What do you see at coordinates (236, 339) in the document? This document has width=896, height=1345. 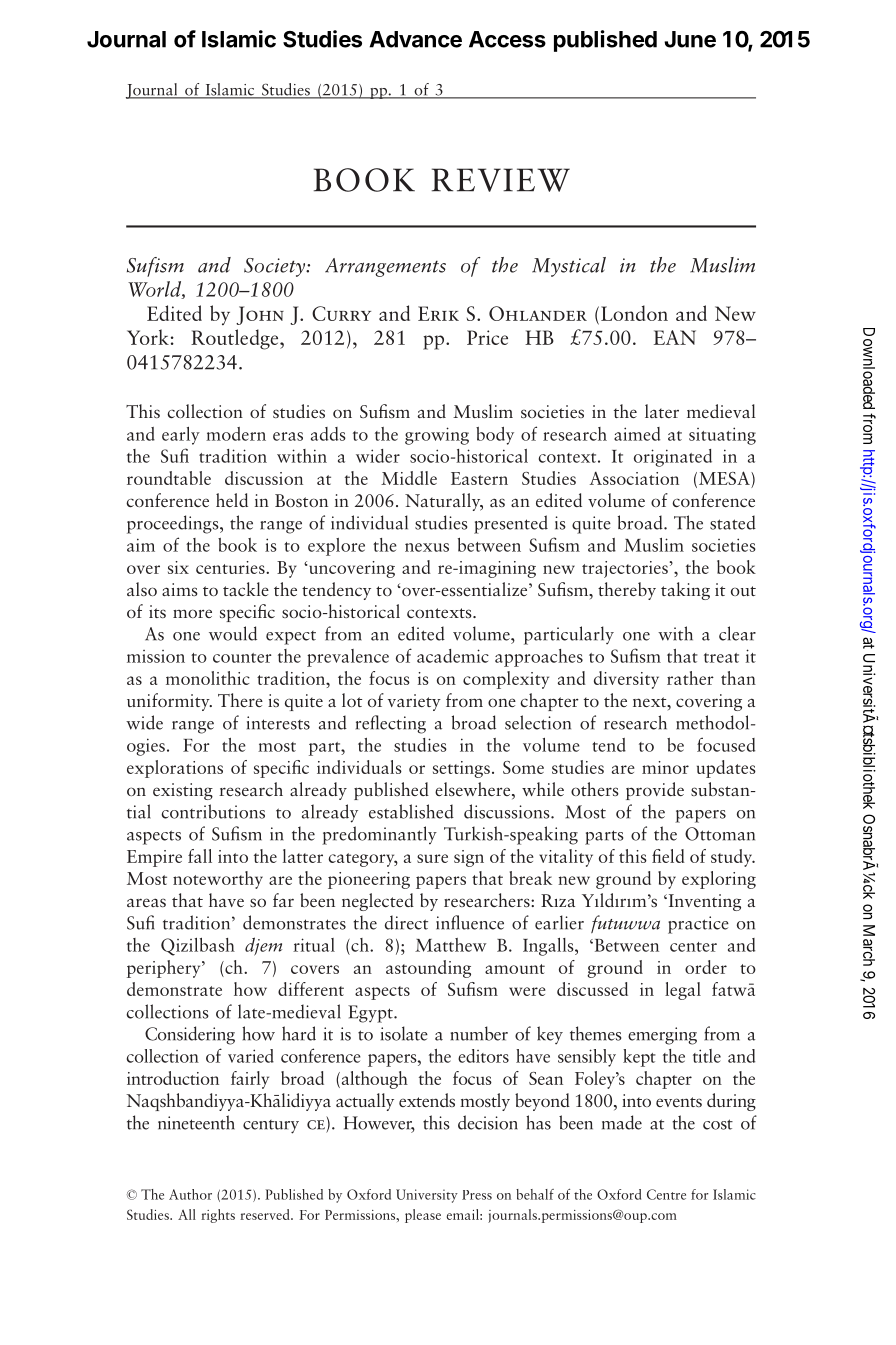 I see `Routledge` at bounding box center [236, 339].
